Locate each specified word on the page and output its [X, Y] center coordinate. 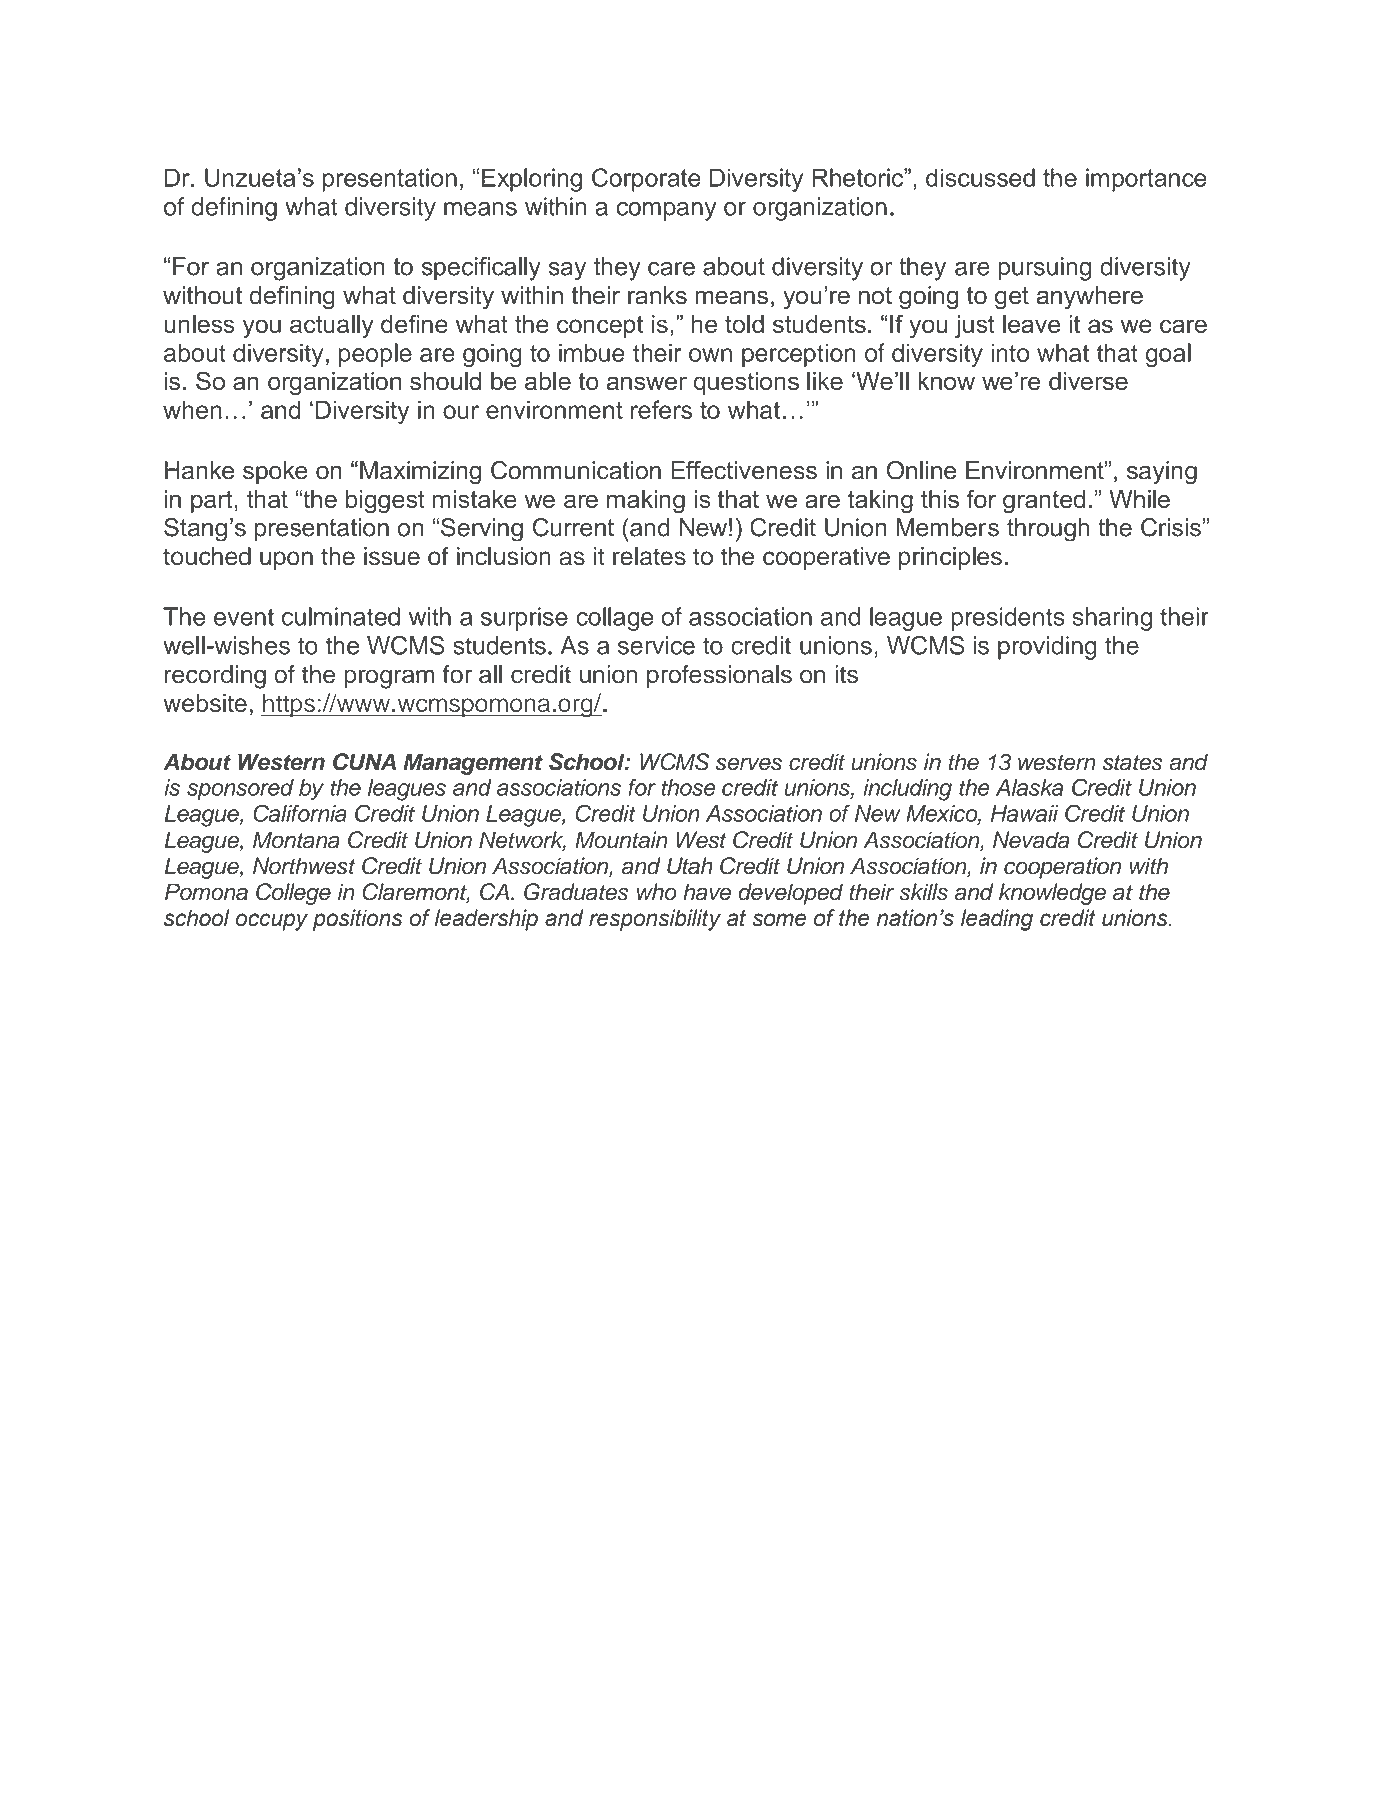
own [710, 355]
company [667, 211]
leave [1031, 324]
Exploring [532, 180]
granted [1044, 501]
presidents [1008, 619]
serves [749, 764]
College [293, 894]
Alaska [1030, 787]
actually [332, 326]
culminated [341, 616]
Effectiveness [744, 470]
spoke [275, 472]
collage [614, 619]
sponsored [240, 790]
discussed [980, 177]
